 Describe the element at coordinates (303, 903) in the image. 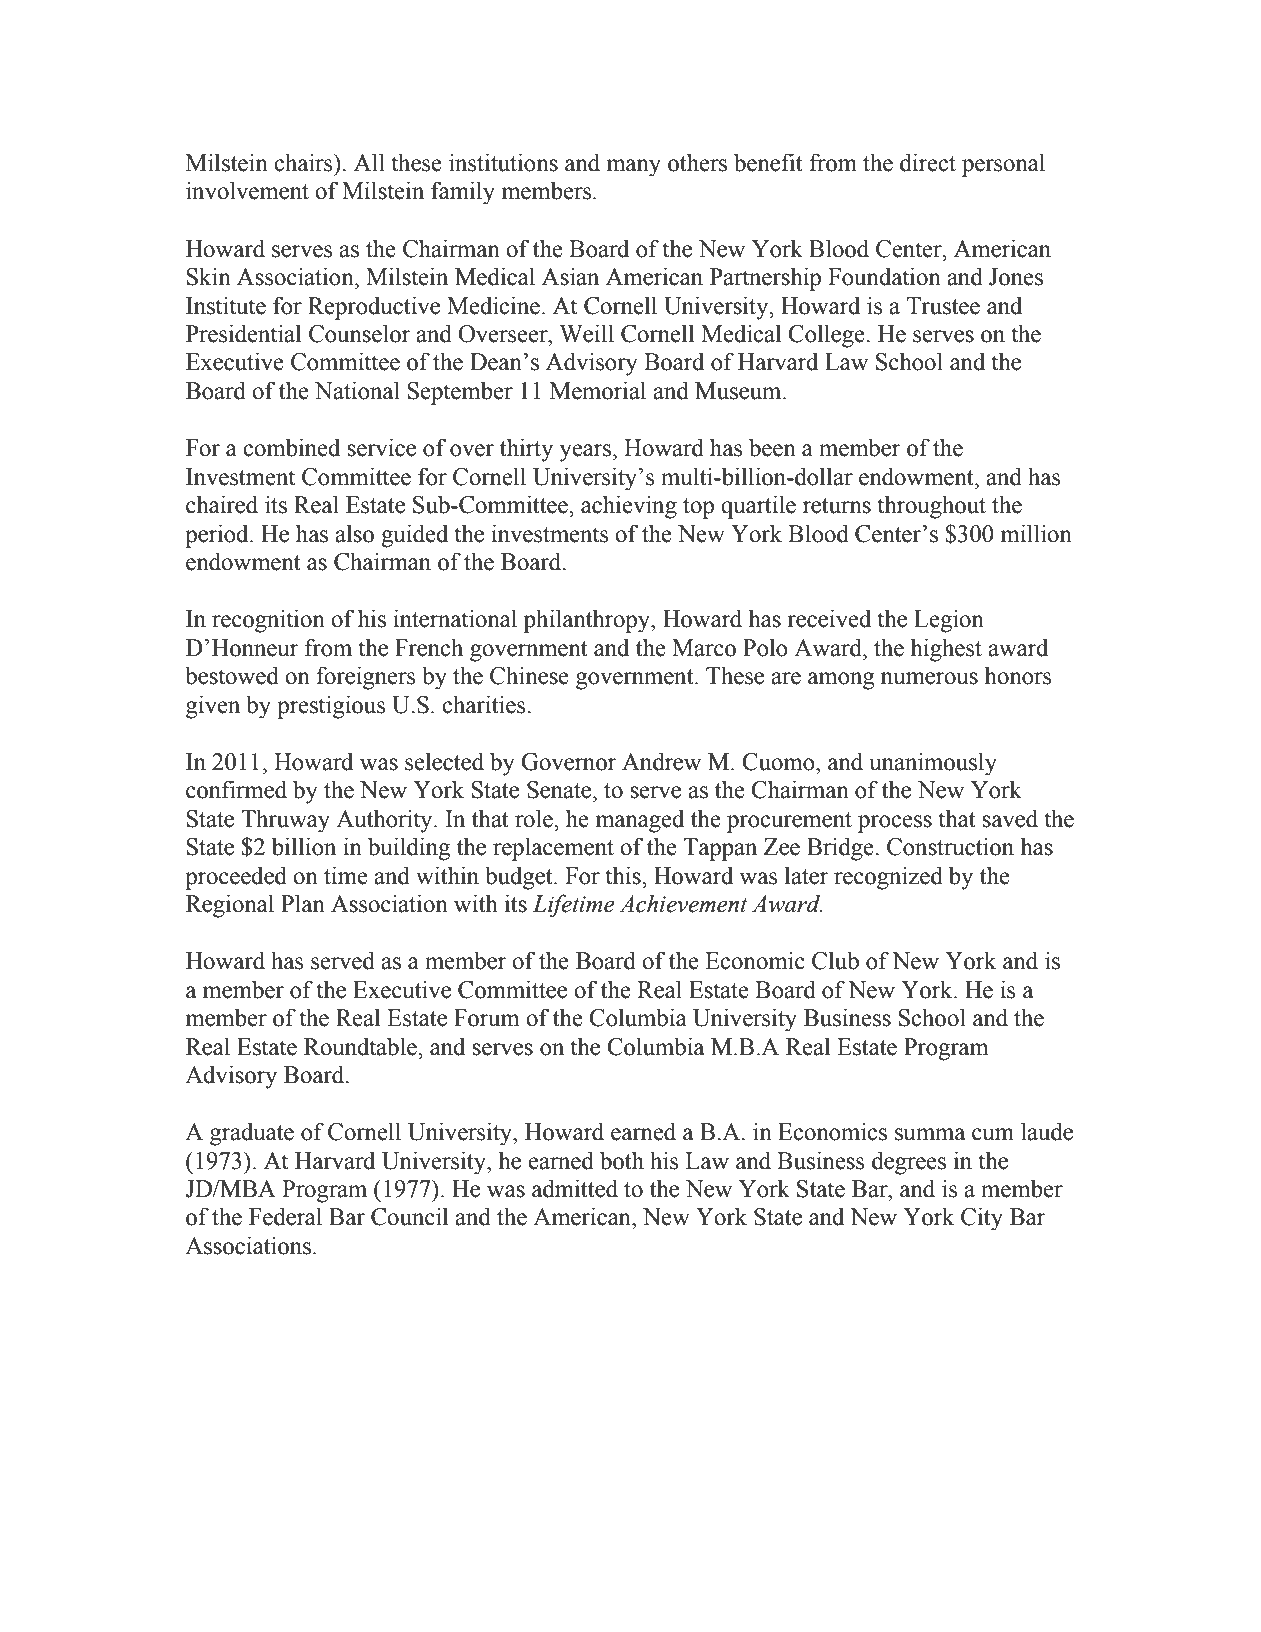

I see `Plan` at that location.
